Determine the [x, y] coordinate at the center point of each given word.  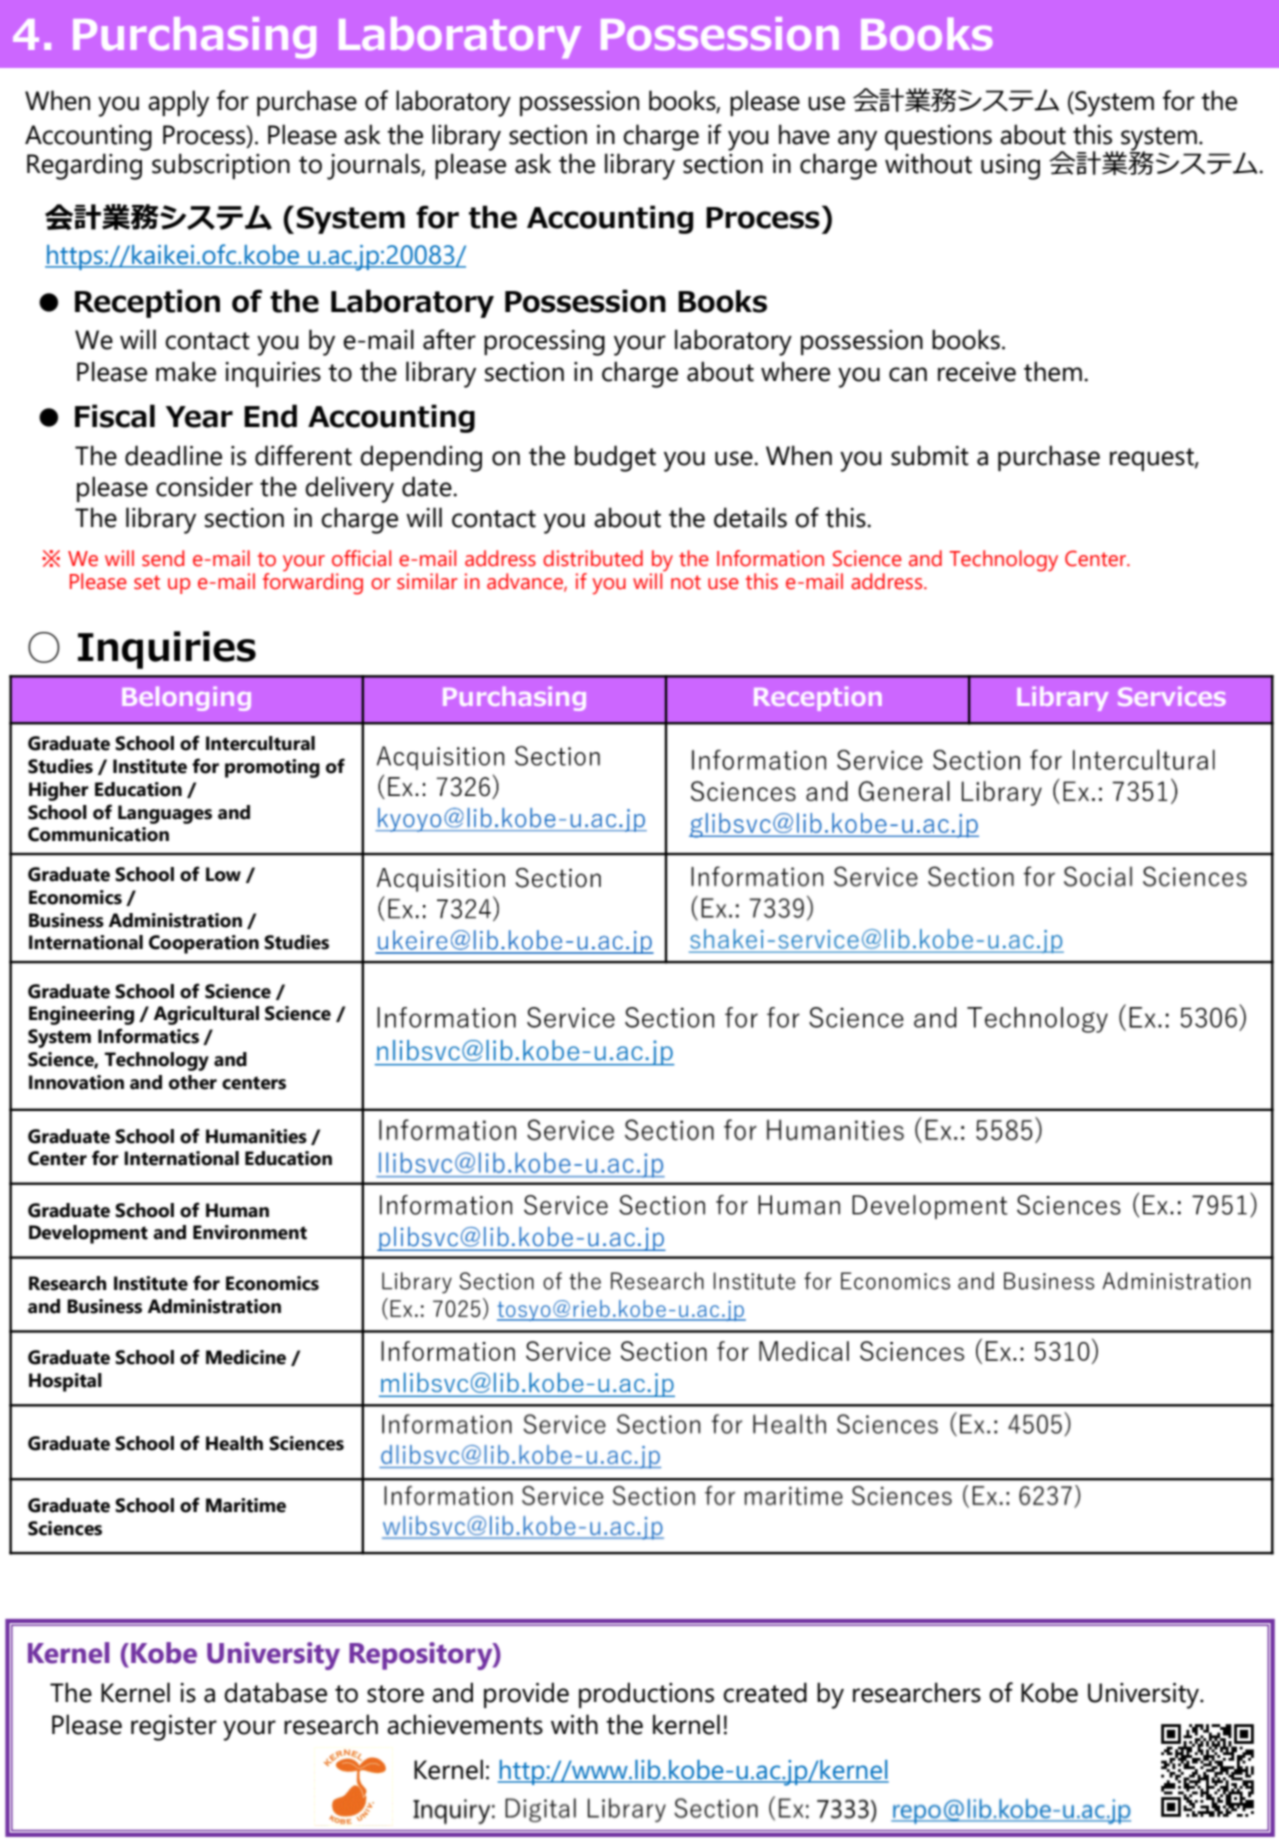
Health [234, 1443]
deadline [173, 455]
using [1010, 167]
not [686, 582]
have [804, 134]
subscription [221, 166]
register [174, 1728]
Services [1172, 696]
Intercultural [260, 743]
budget [615, 458]
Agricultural [206, 1015]
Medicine [246, 1357]
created [765, 1692]
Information [770, 558]
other [193, 1082]
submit [930, 455]
